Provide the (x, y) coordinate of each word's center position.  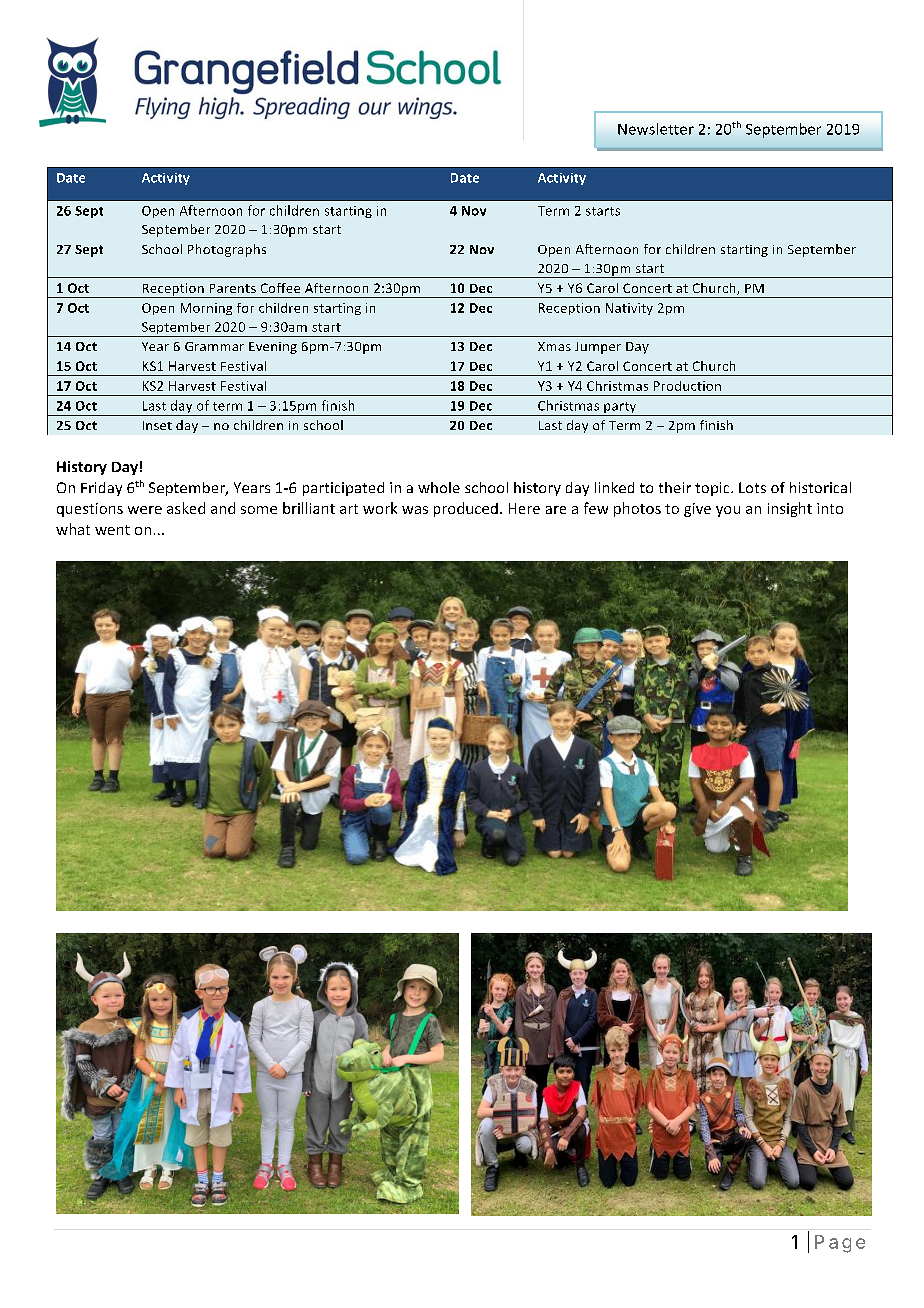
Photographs (227, 250)
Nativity (629, 309)
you (728, 511)
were (145, 510)
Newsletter (656, 129)
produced (466, 509)
